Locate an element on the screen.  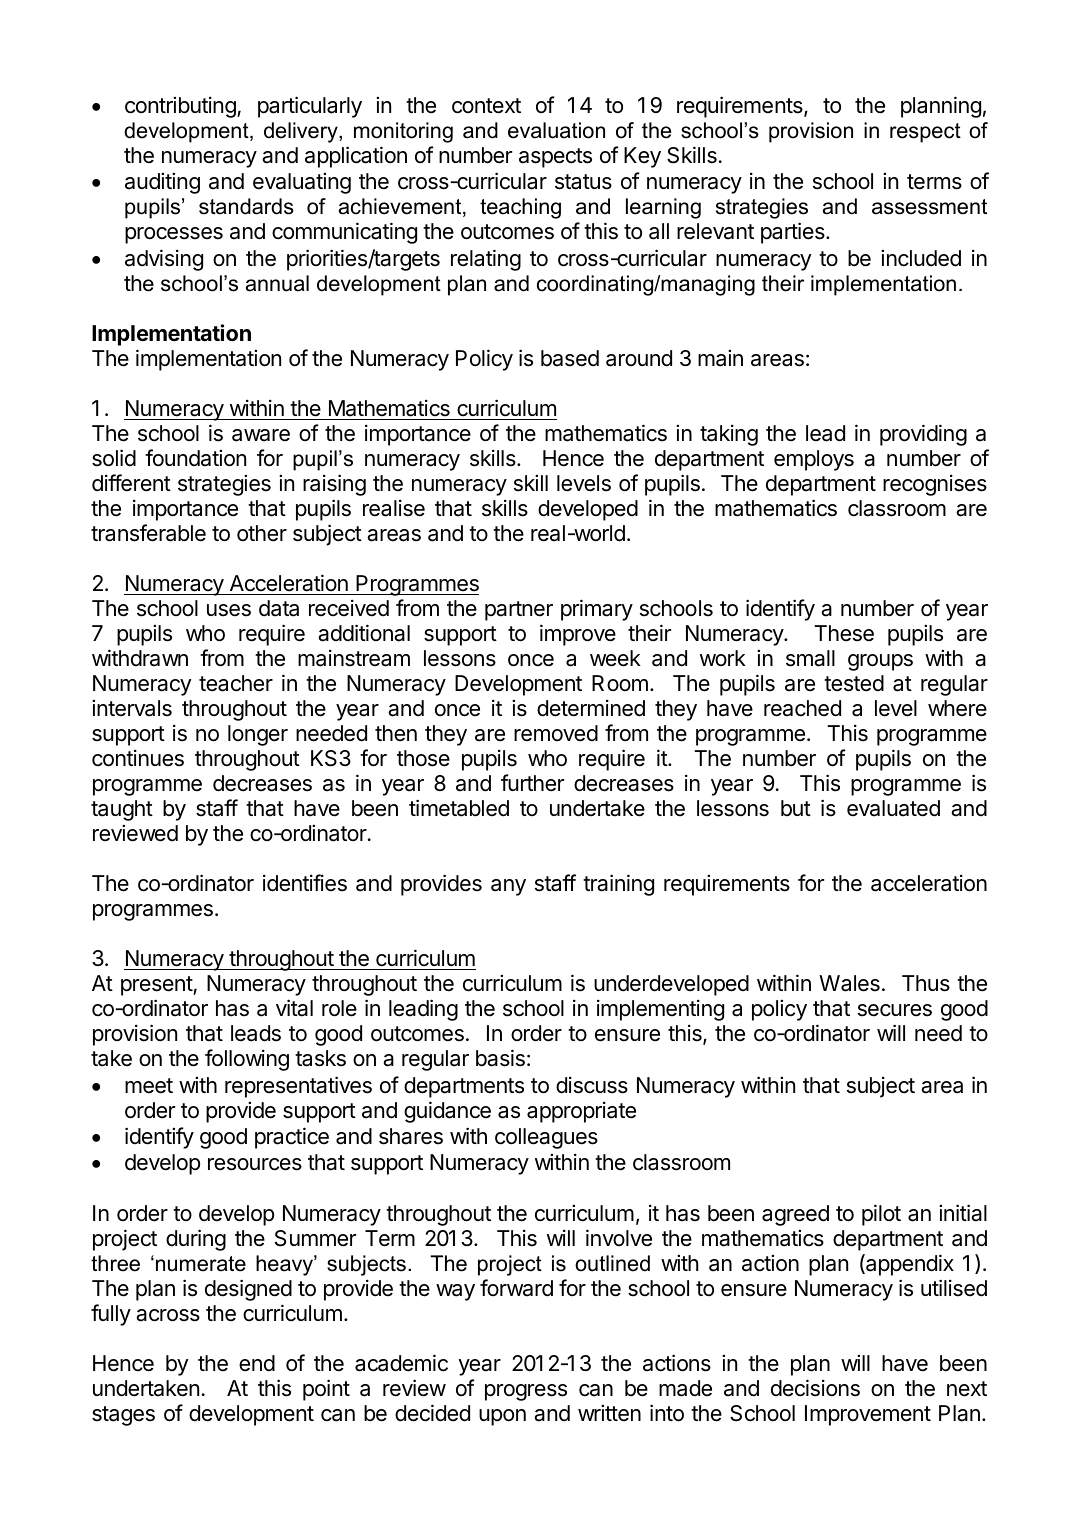
stages is located at coordinates (123, 1416).
